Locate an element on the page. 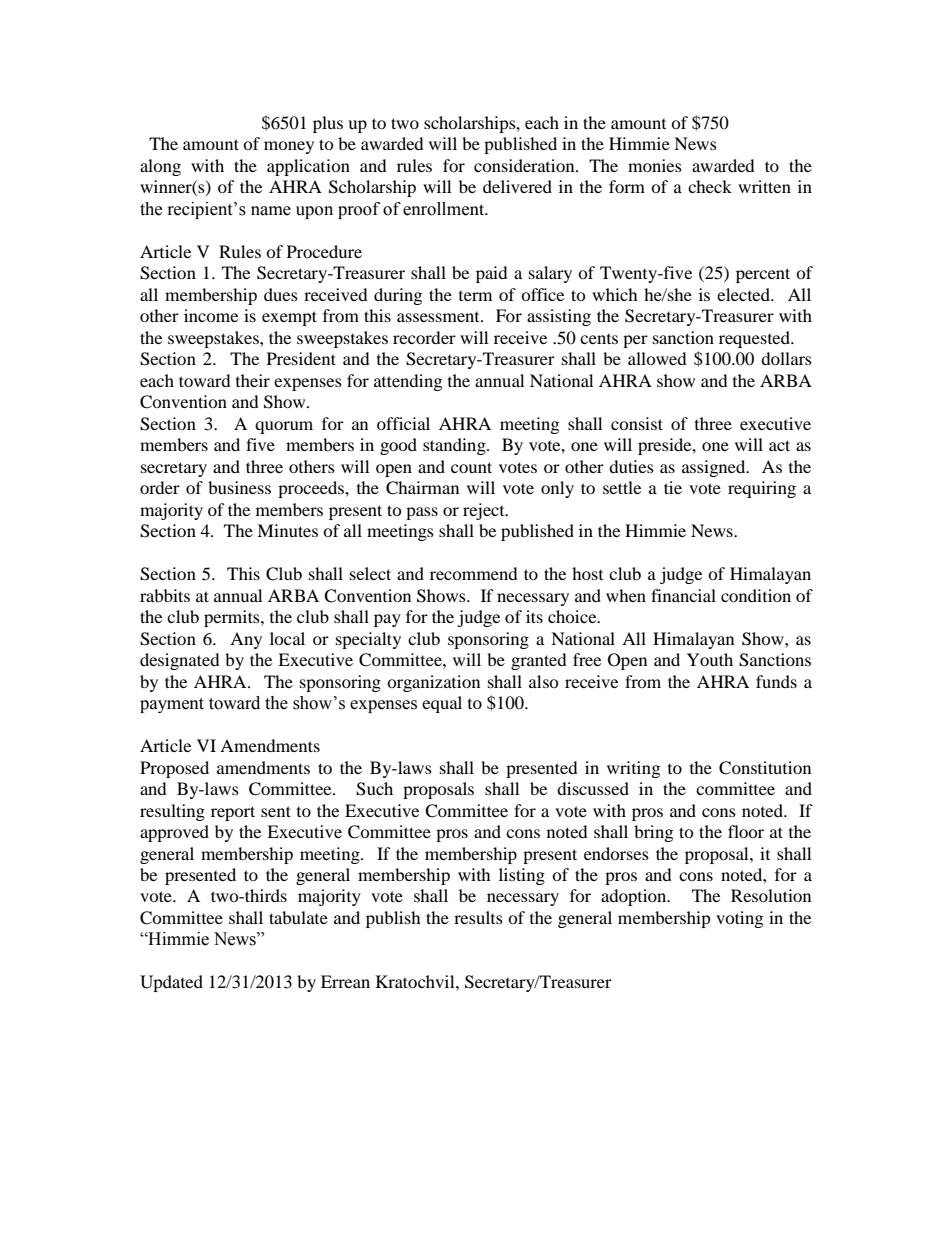  quorum is located at coordinates (284, 427).
